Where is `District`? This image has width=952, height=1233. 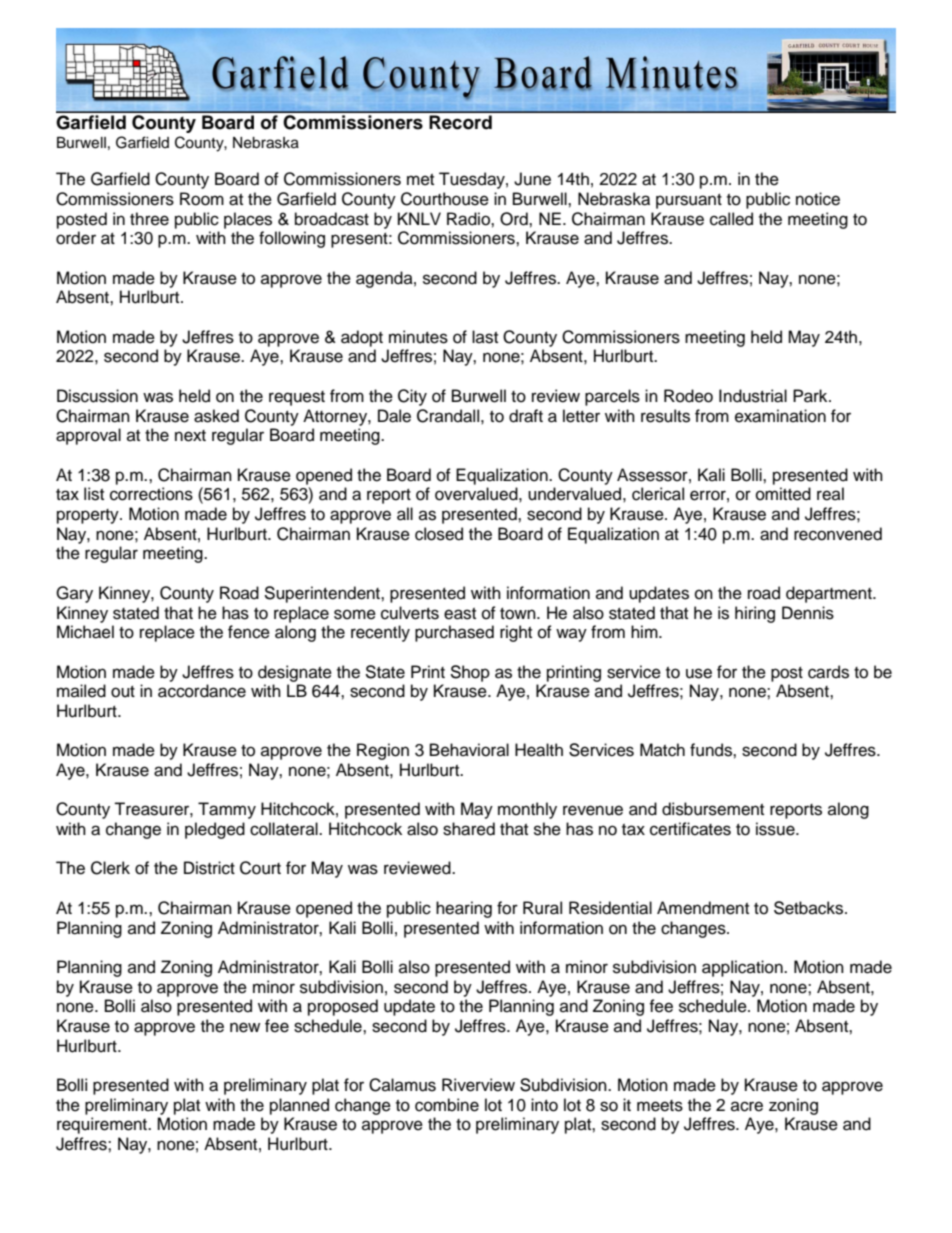 District is located at coordinates (209, 868).
